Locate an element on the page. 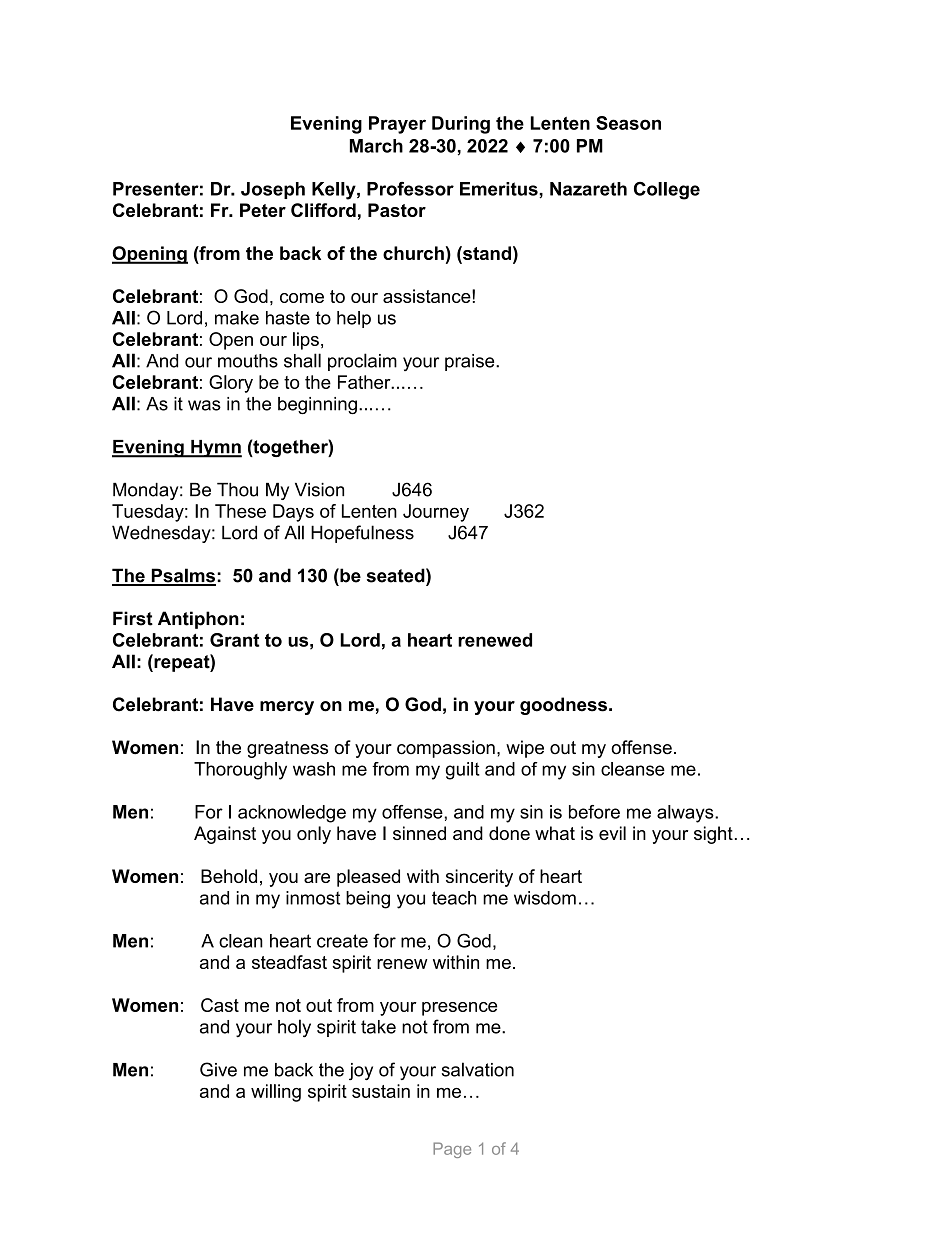 This document has width=952, height=1233. Give is located at coordinates (218, 1069).
